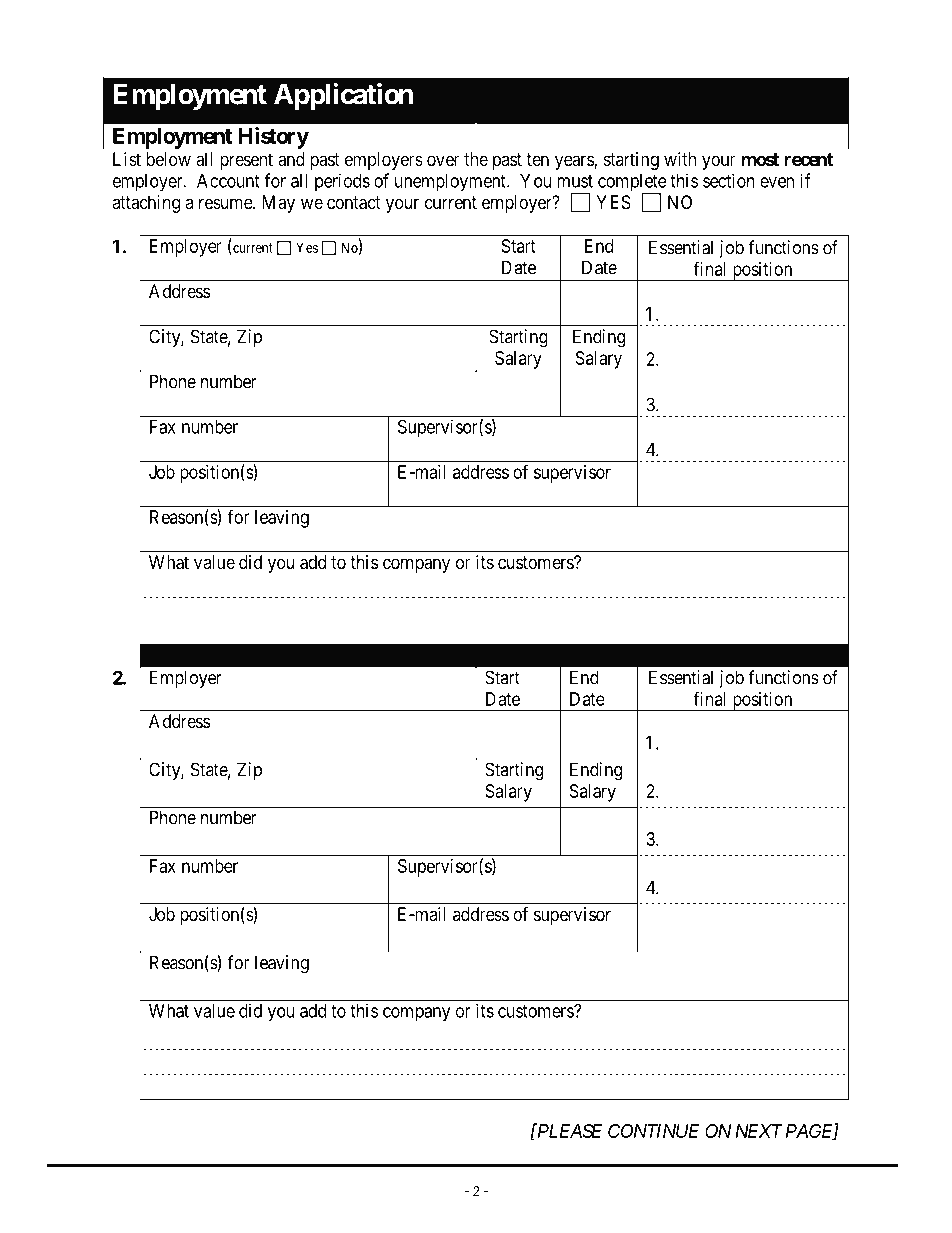  What do you see at coordinates (569, 1130) in the page?
I see `PLEASE` at bounding box center [569, 1130].
